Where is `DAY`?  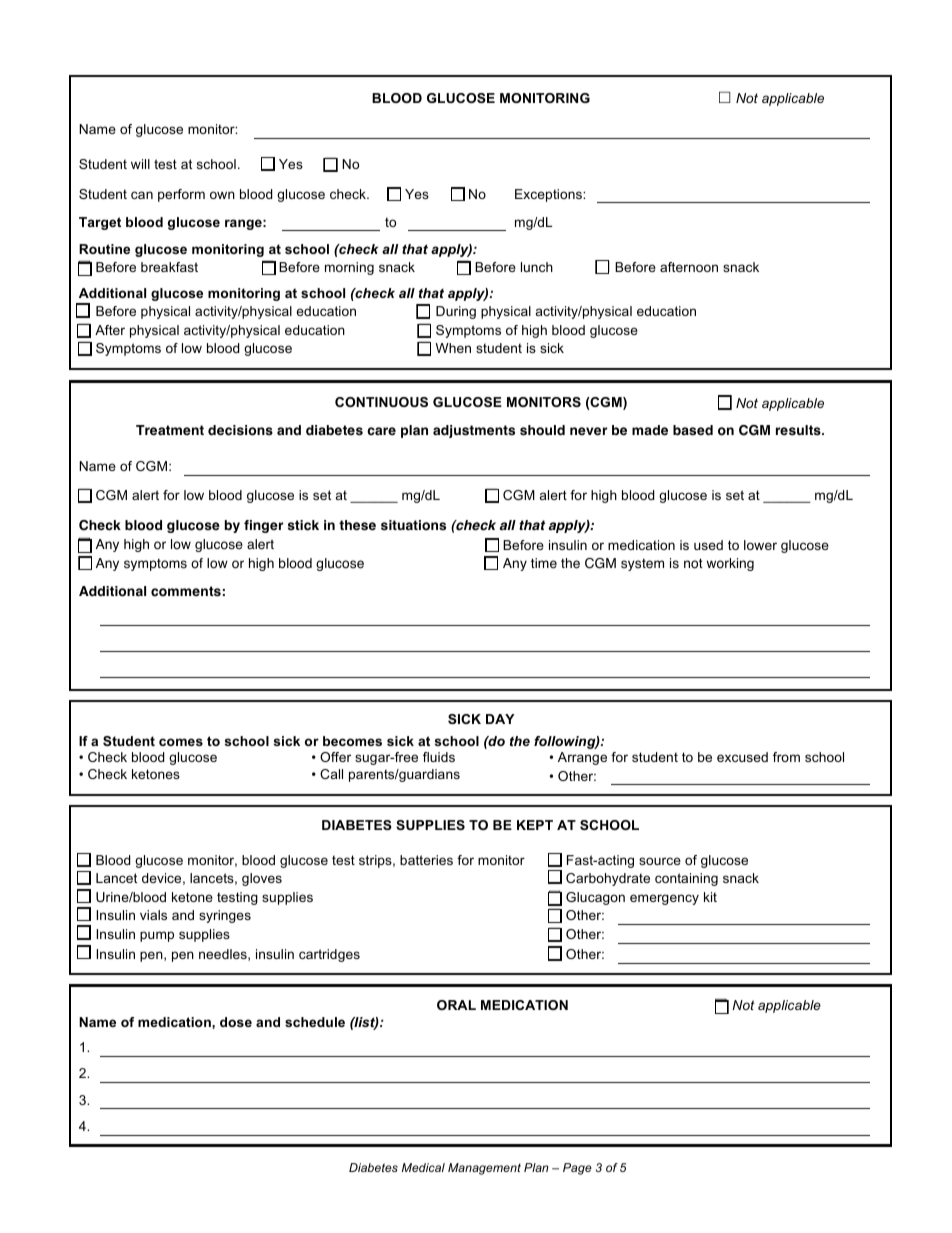
DAY is located at coordinates (500, 719).
